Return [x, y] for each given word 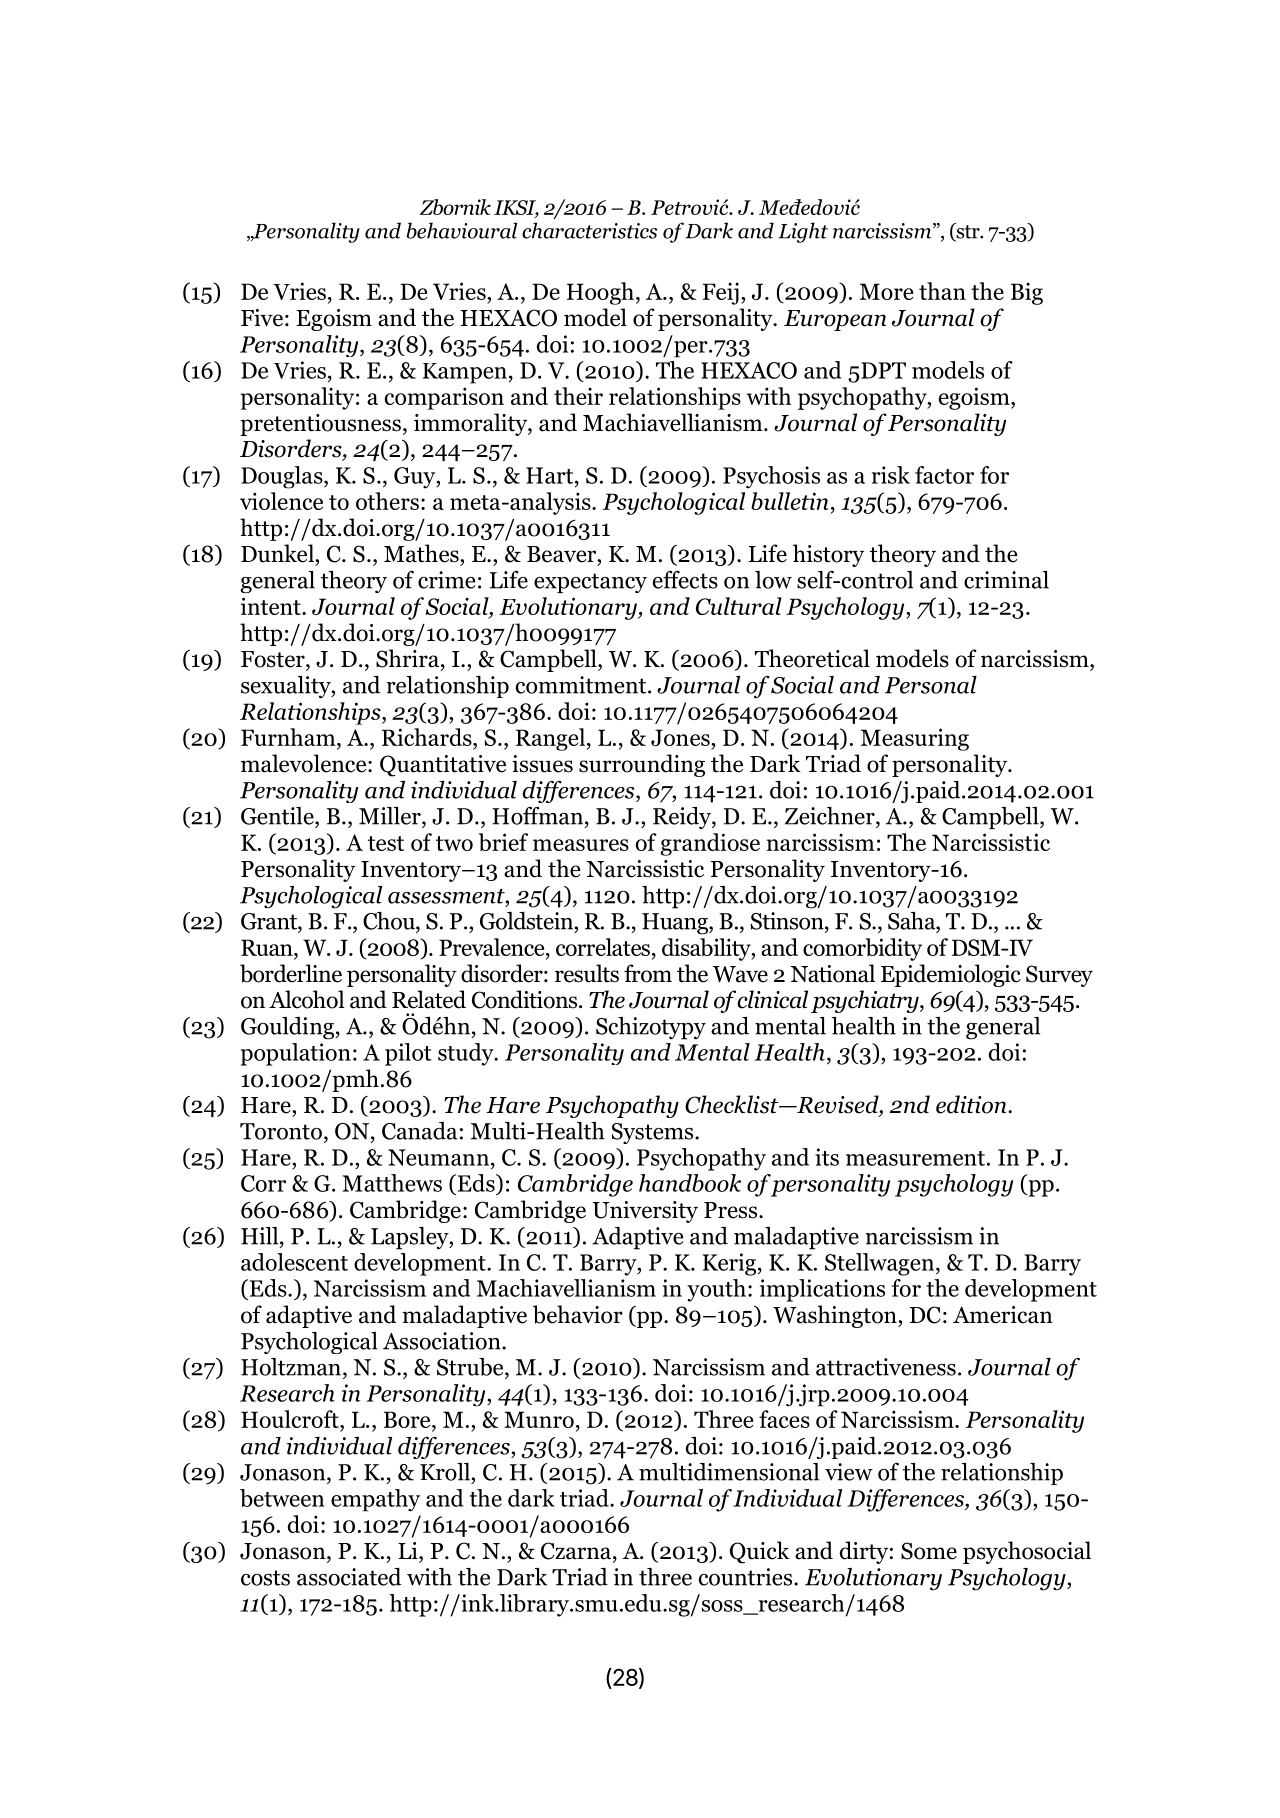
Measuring [915, 739]
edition [972, 1104]
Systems [654, 1133]
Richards [428, 738]
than [942, 291]
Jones [681, 737]
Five [262, 318]
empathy [375, 1500]
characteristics [589, 230]
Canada [420, 1131]
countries [747, 1577]
